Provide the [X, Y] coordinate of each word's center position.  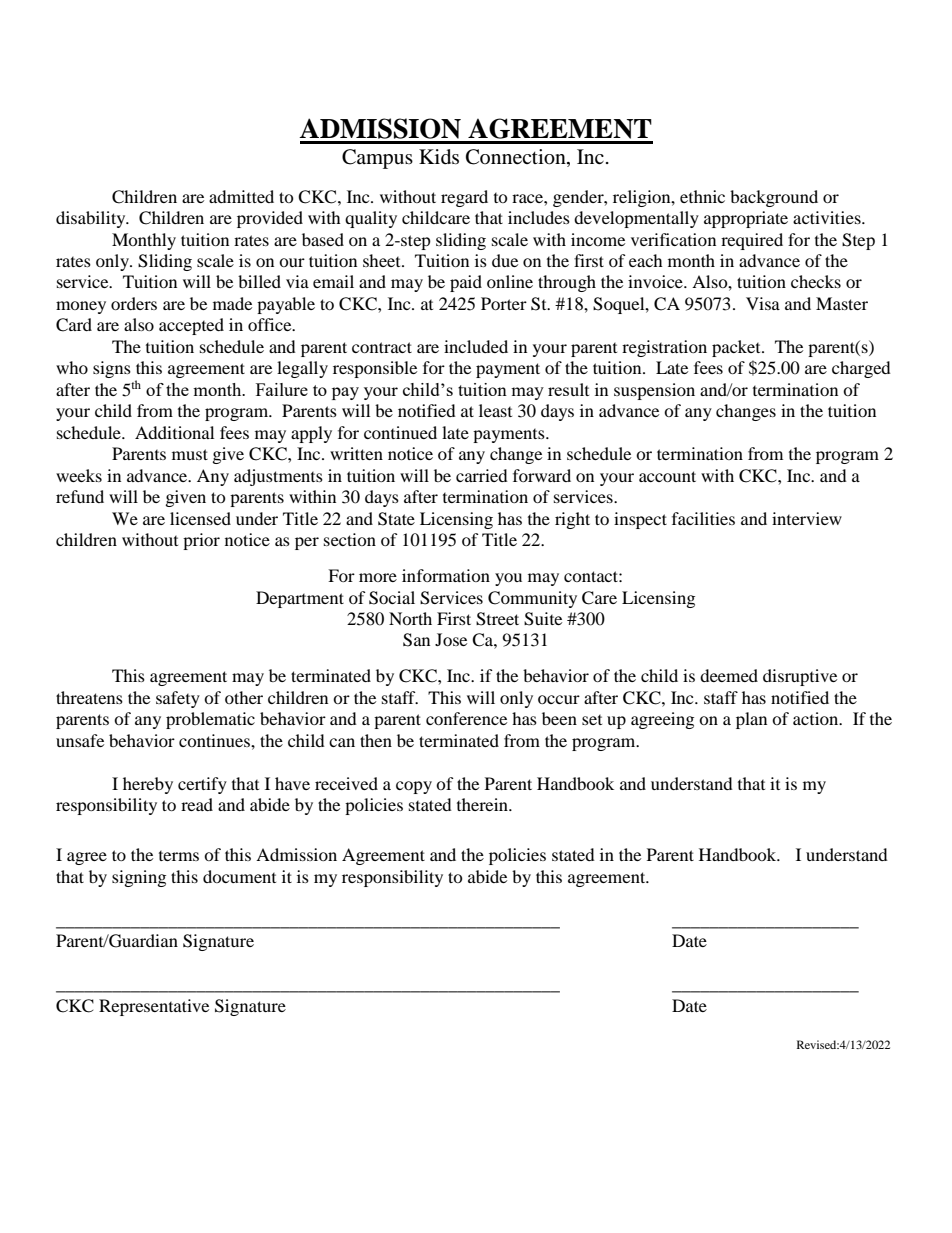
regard [464, 198]
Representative [154, 1007]
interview [807, 518]
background [774, 198]
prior [201, 541]
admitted [241, 196]
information [446, 575]
